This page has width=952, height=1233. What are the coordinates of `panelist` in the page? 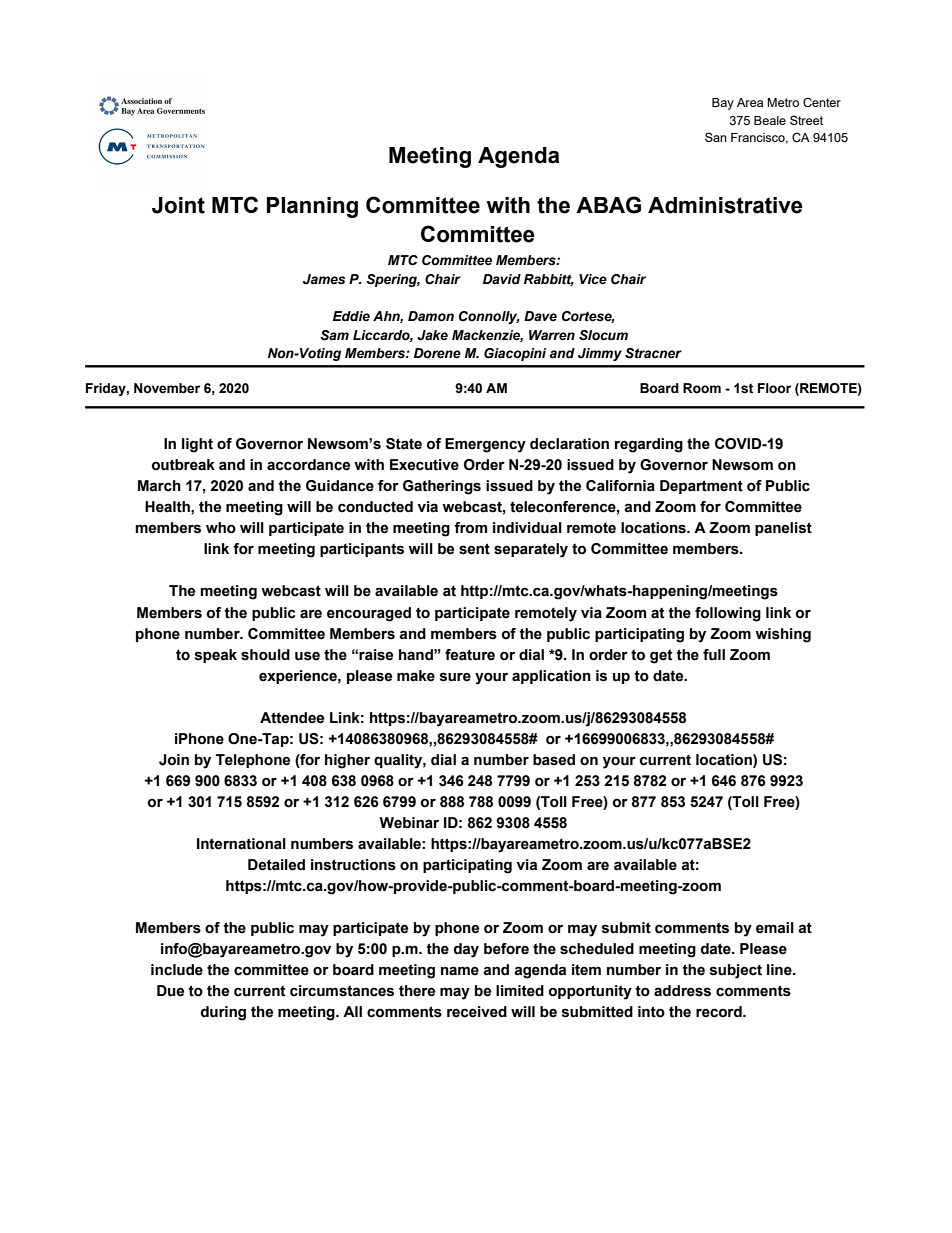 It's located at (783, 529).
